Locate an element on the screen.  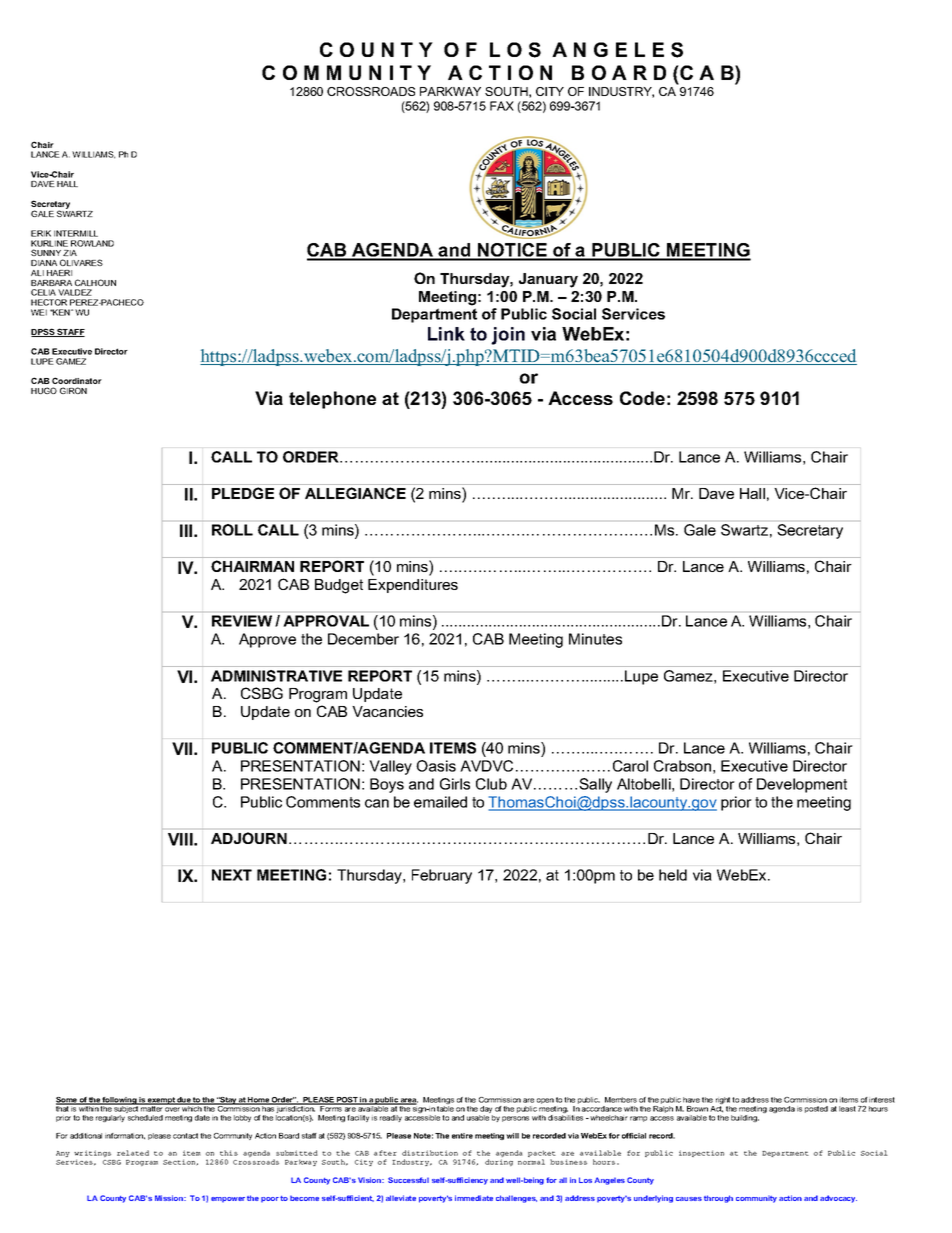
Link is located at coordinates (446, 334).
